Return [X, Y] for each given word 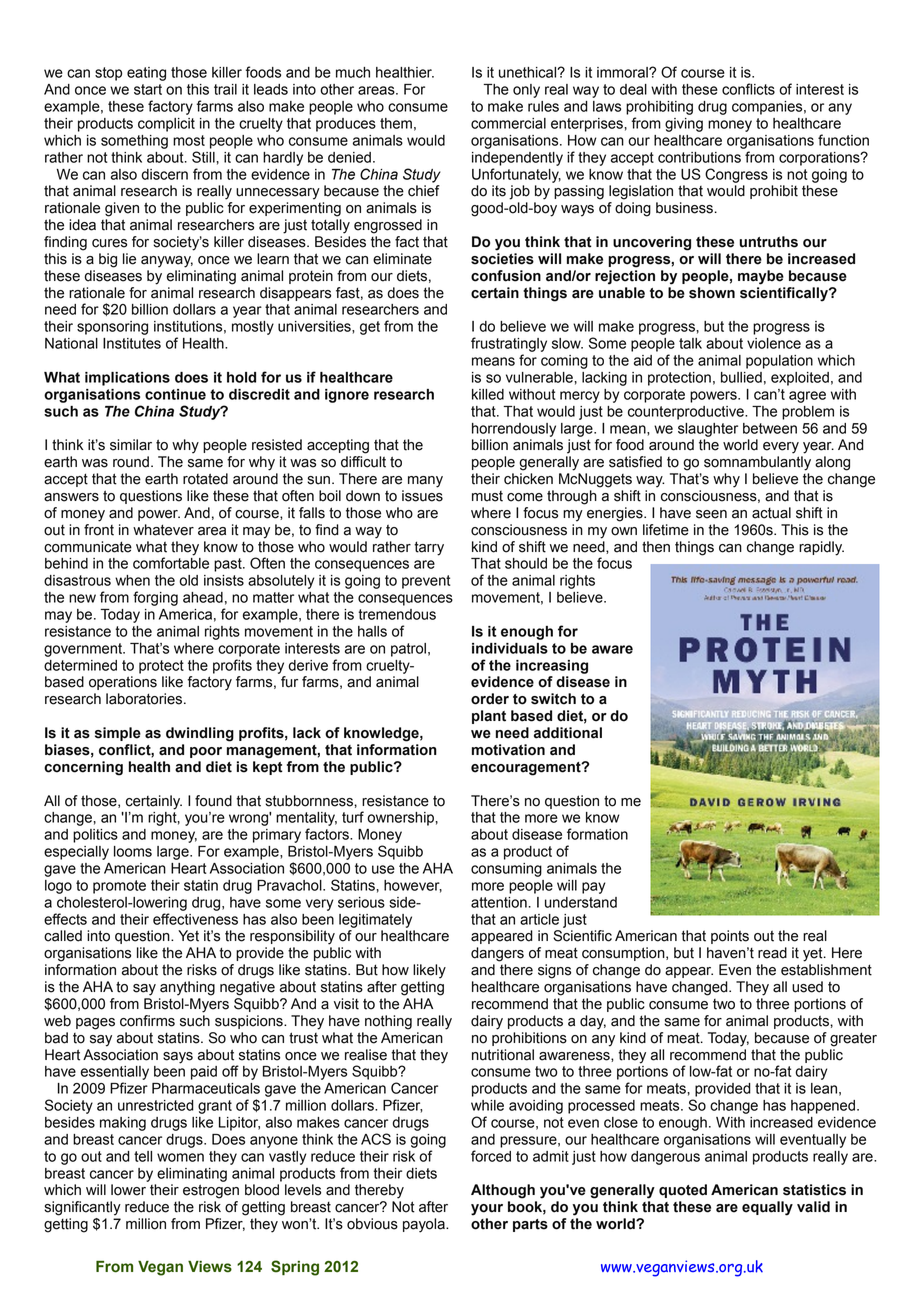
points [730, 937]
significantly [82, 1208]
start [148, 89]
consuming [506, 870]
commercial [508, 123]
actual [771, 513]
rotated [205, 479]
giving [684, 125]
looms [133, 851]
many [425, 482]
